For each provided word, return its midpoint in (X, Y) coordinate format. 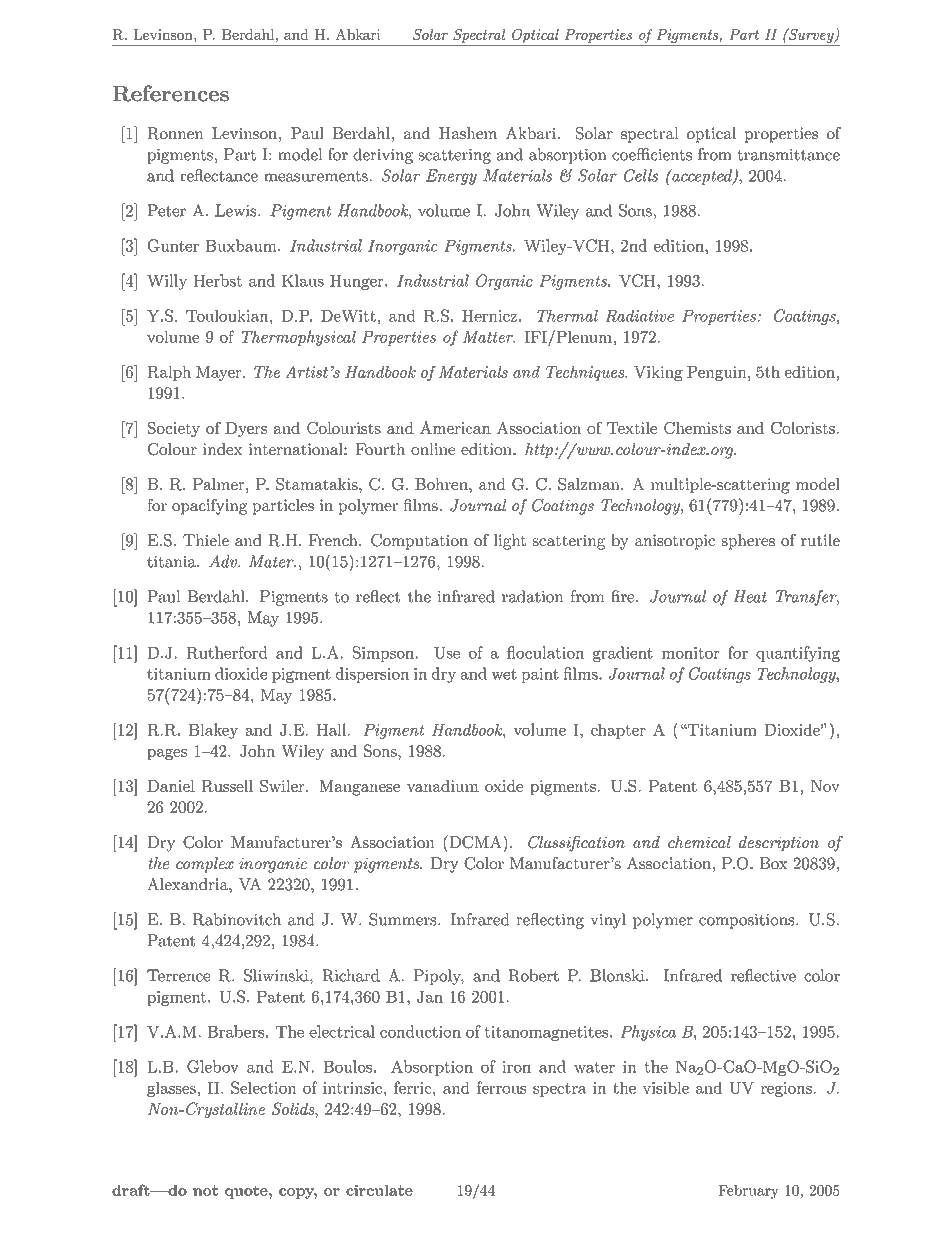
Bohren (442, 484)
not (205, 1190)
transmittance (788, 155)
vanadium (443, 786)
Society (174, 429)
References (171, 93)
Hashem (468, 133)
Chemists (697, 428)
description (779, 843)
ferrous (501, 1087)
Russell (227, 786)
